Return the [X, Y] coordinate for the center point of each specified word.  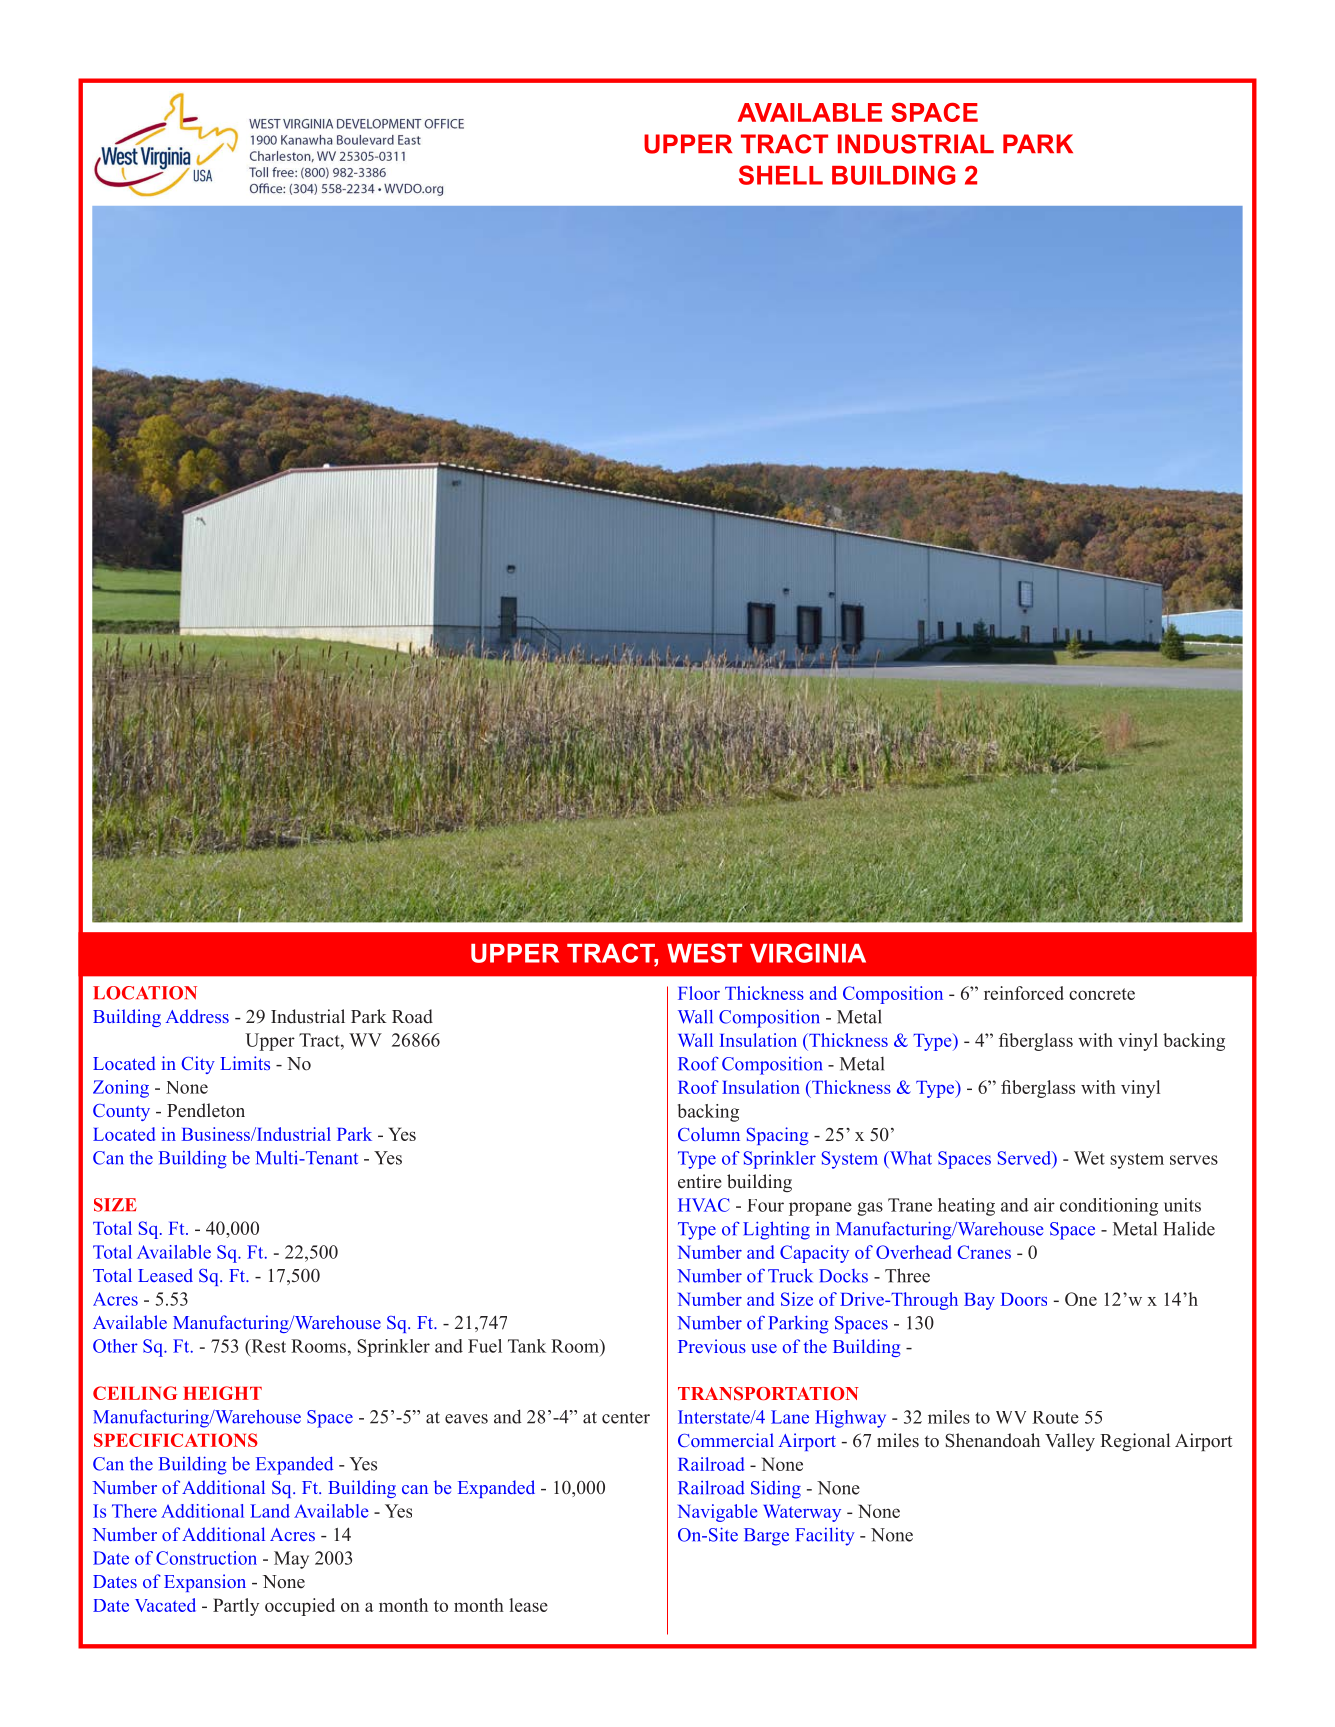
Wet [1089, 1158]
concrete [1102, 994]
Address [197, 1016]
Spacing [777, 1136]
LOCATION [145, 993]
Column [709, 1134]
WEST [704, 953]
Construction [206, 1558]
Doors [1024, 1299]
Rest [267, 1346]
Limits [245, 1063]
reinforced [1024, 993]
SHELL [781, 175]
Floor [699, 993]
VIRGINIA [808, 953]
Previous [712, 1346]
